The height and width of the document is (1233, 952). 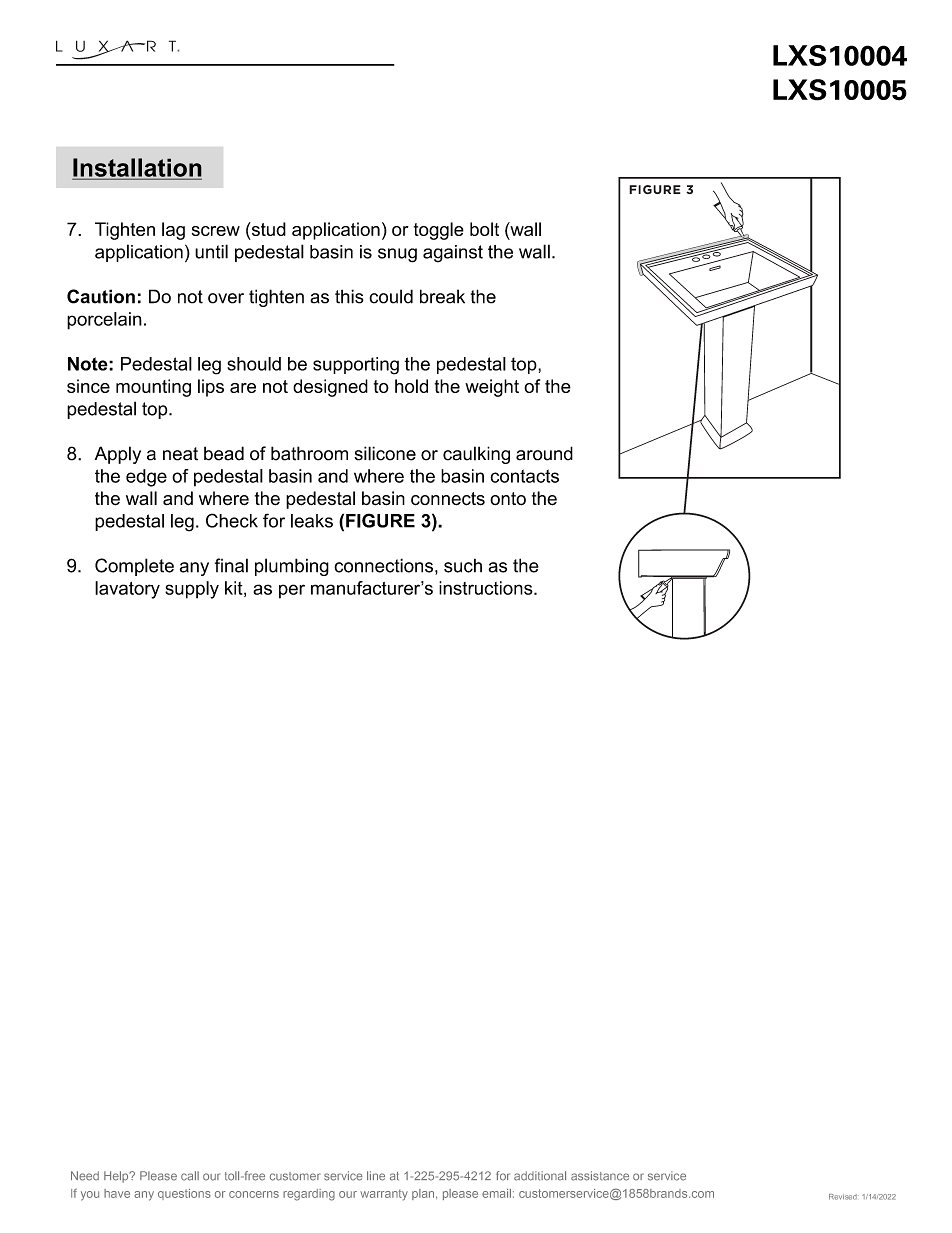 I want to click on supply, so click(x=192, y=590).
